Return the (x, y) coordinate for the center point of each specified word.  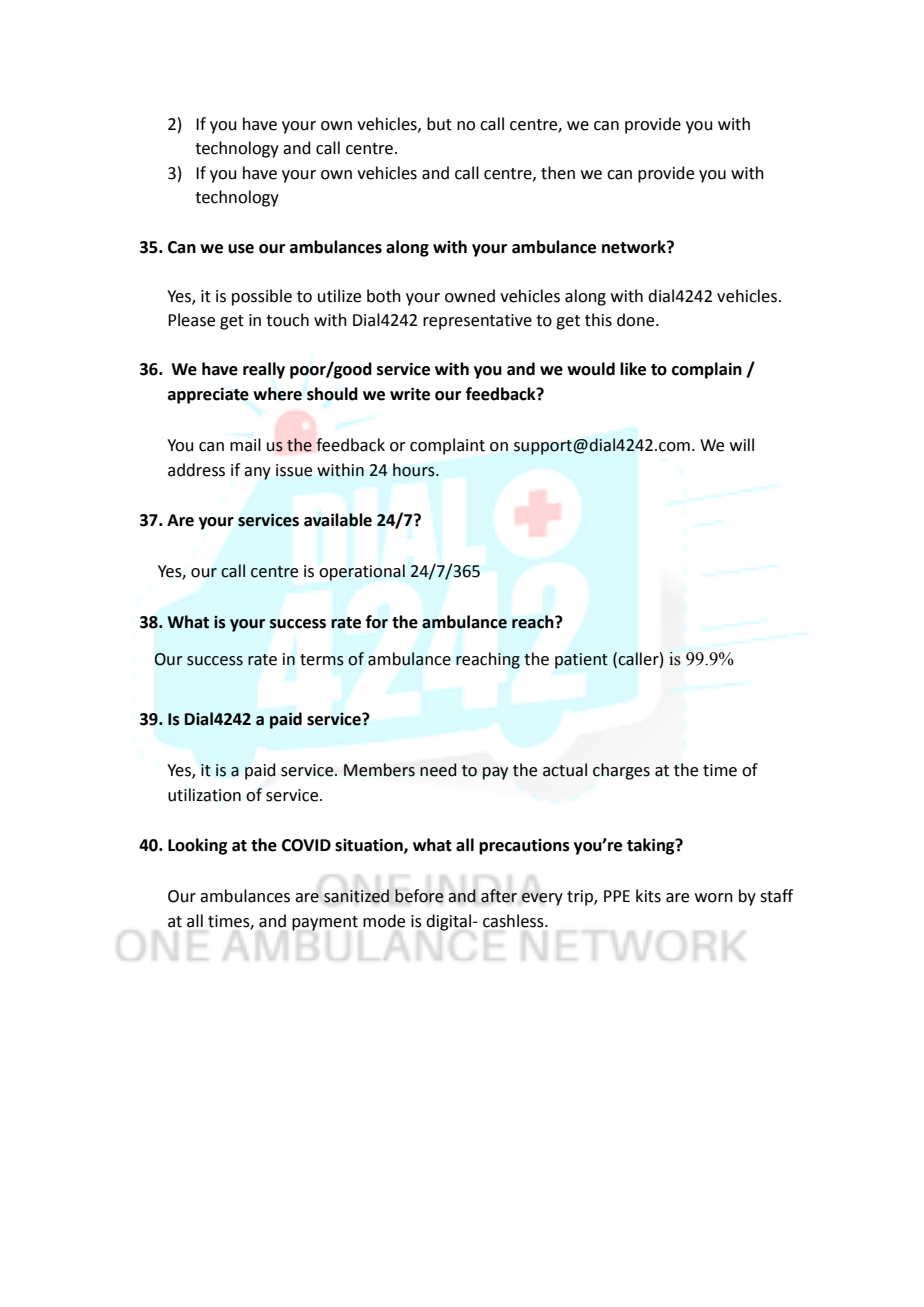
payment (325, 923)
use (241, 249)
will (742, 444)
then (558, 173)
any (257, 473)
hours (415, 470)
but (439, 124)
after (499, 896)
